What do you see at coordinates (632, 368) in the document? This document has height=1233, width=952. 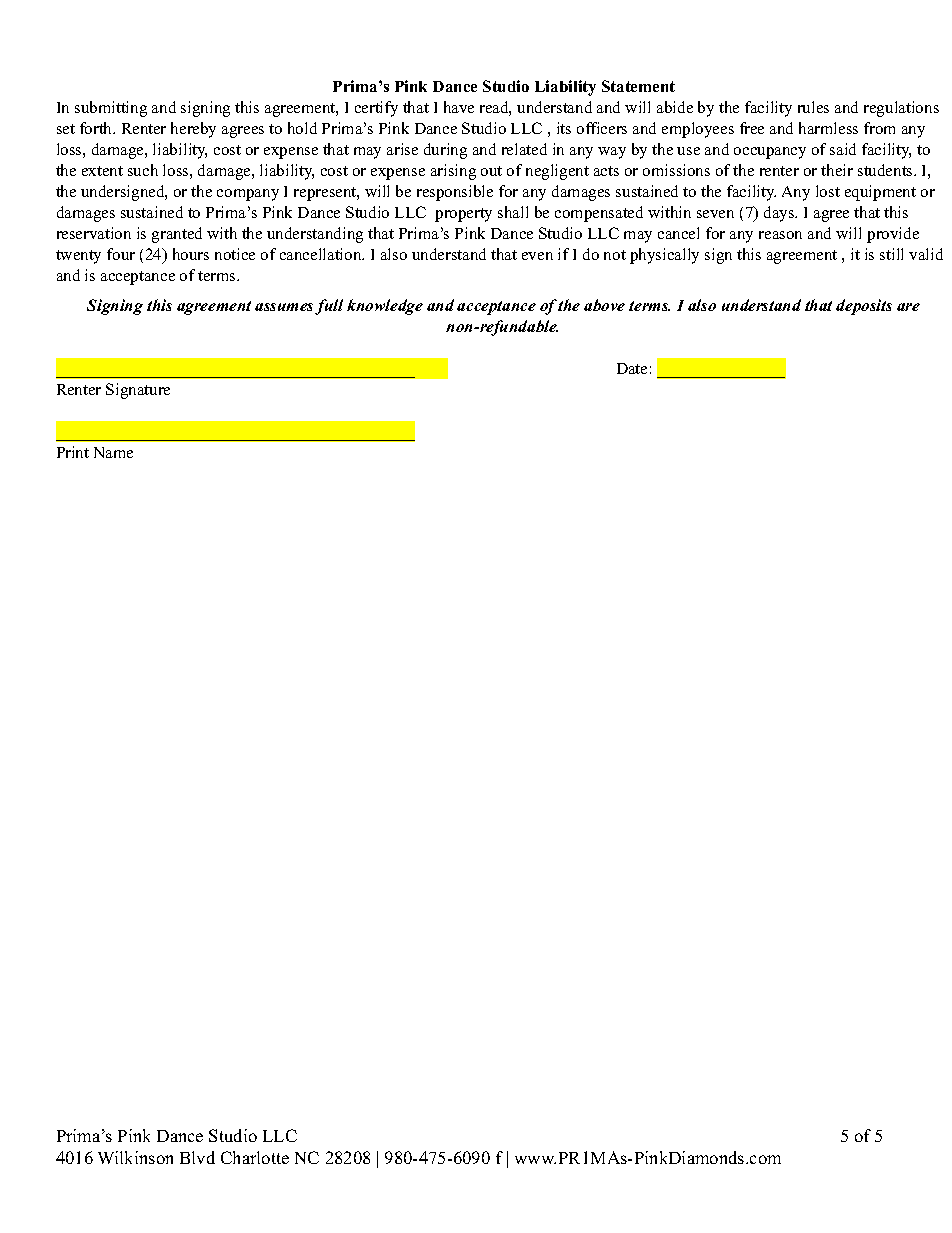 I see `Date` at bounding box center [632, 368].
